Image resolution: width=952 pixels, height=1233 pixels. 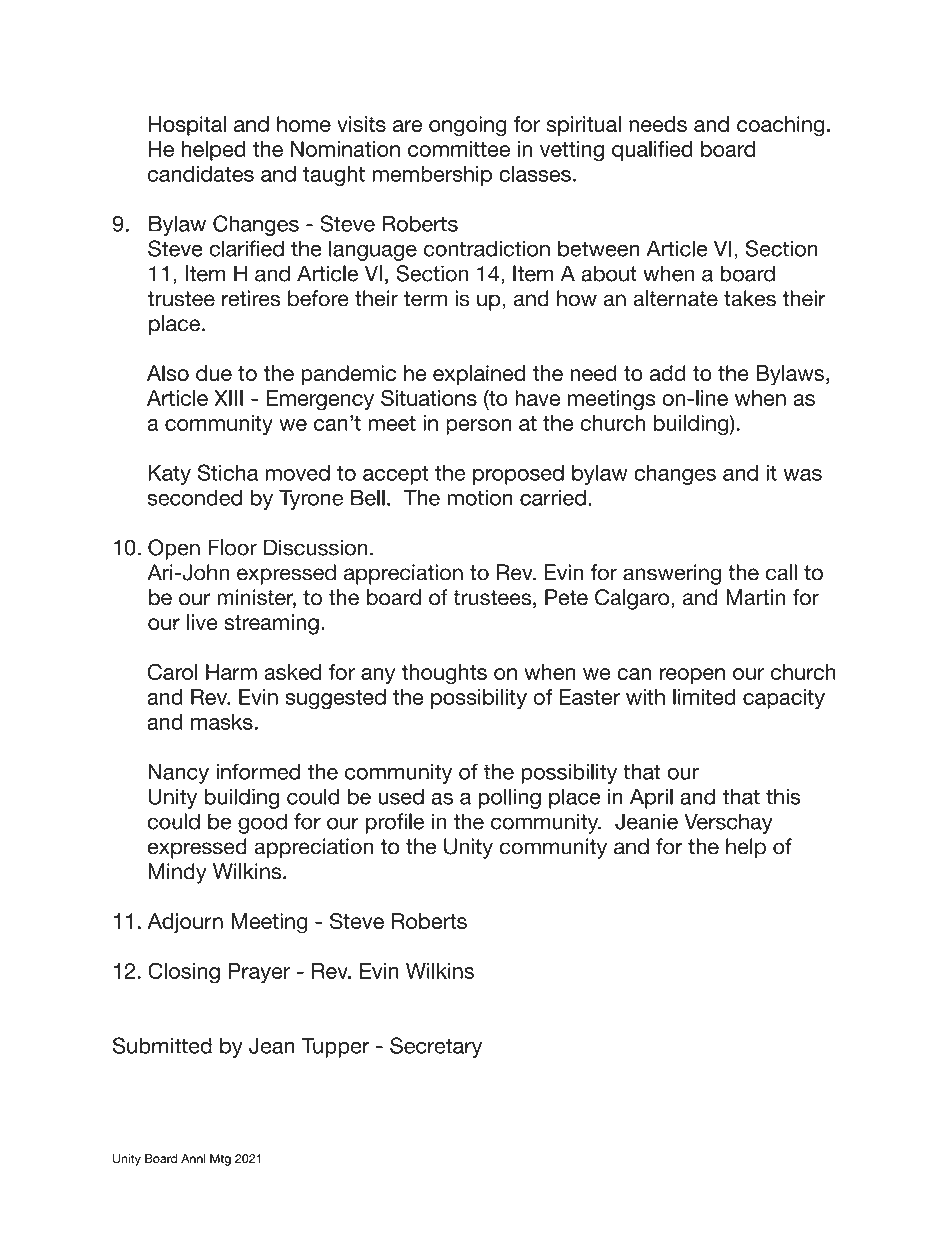 What do you see at coordinates (802, 475) in the document?
I see `was` at bounding box center [802, 475].
